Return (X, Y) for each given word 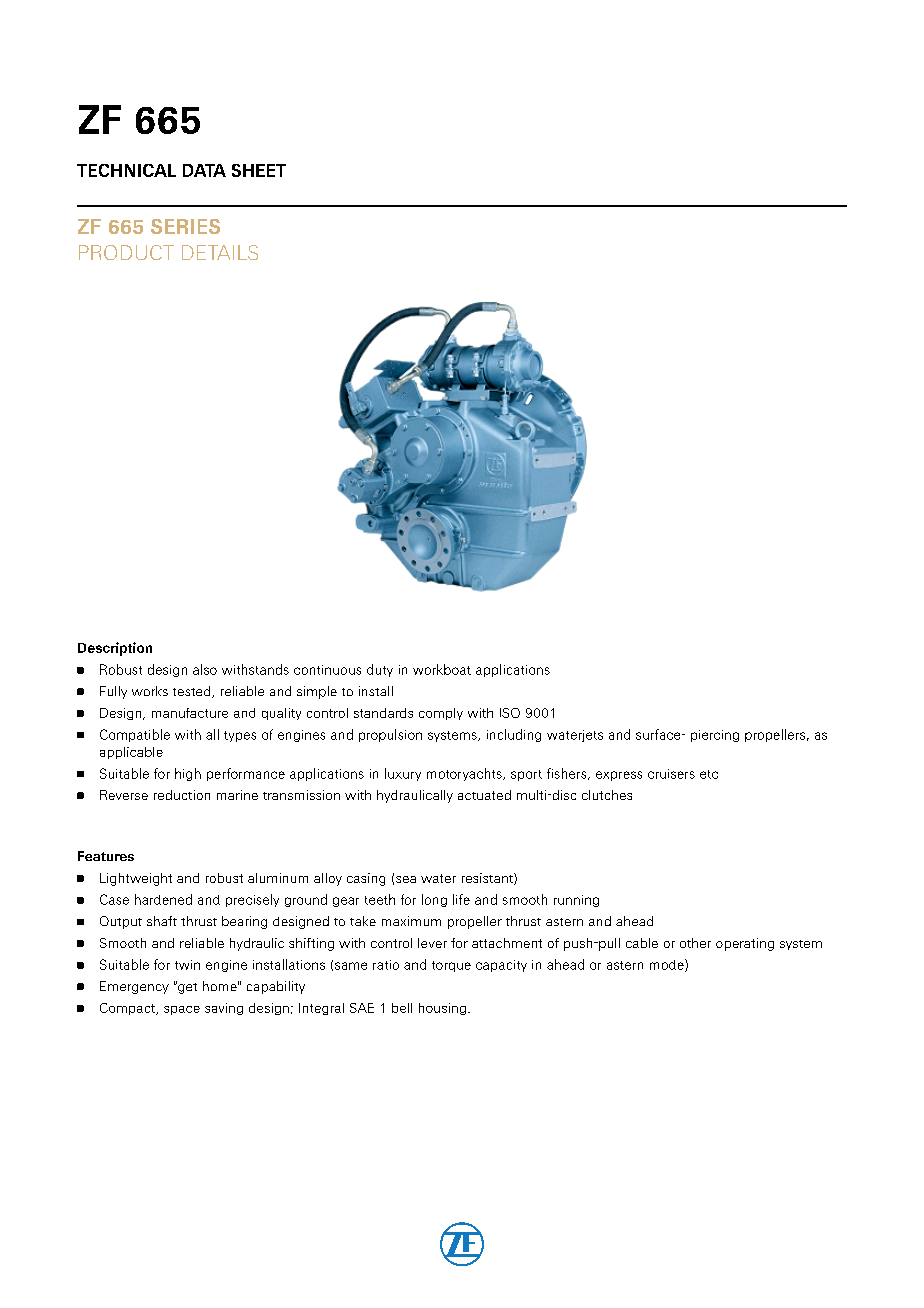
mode (668, 965)
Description (115, 649)
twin (187, 965)
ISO (510, 713)
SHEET (259, 170)
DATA (204, 170)
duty (380, 670)
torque (451, 966)
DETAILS (220, 252)
